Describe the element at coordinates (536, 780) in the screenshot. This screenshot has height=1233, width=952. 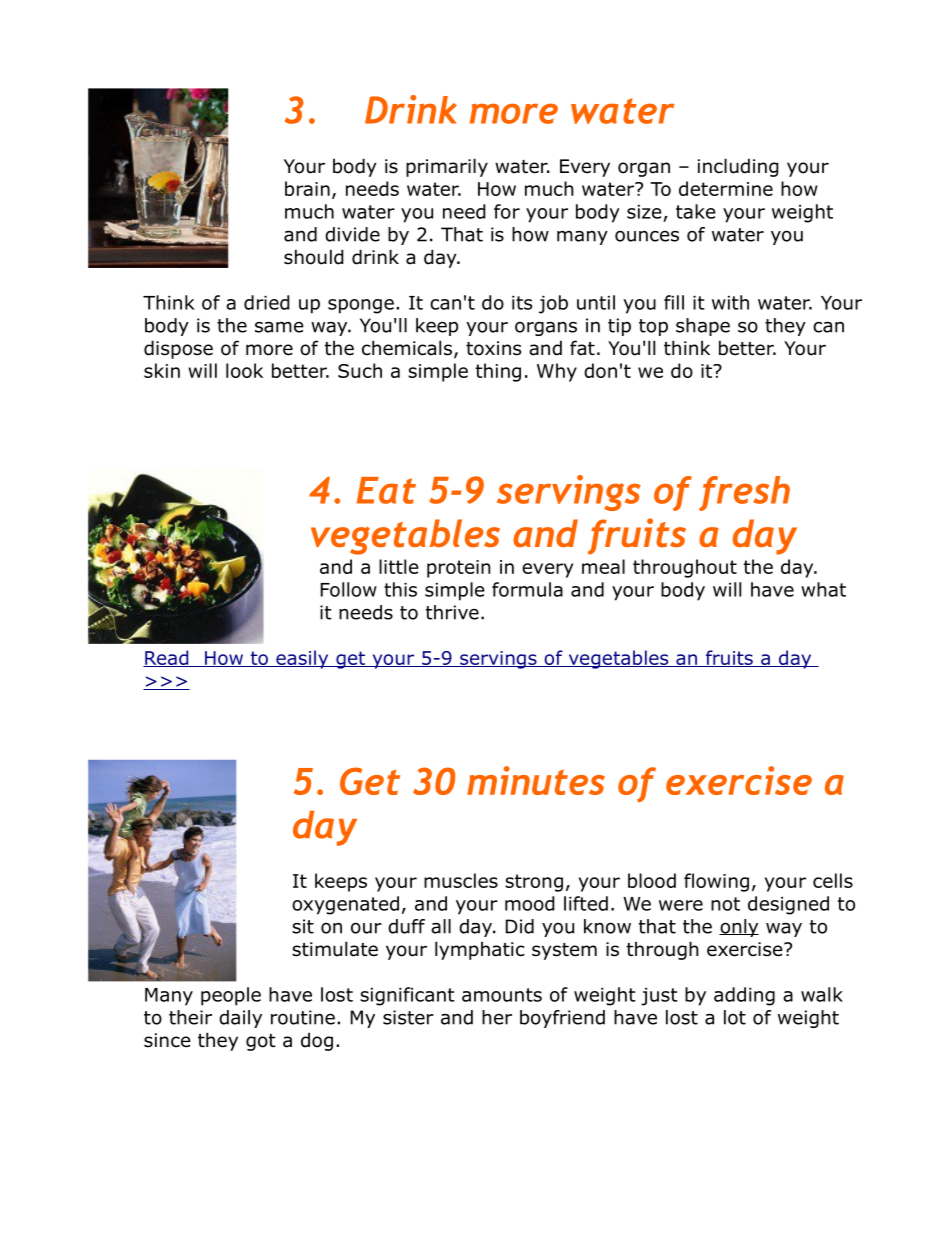
I see `minutes` at that location.
